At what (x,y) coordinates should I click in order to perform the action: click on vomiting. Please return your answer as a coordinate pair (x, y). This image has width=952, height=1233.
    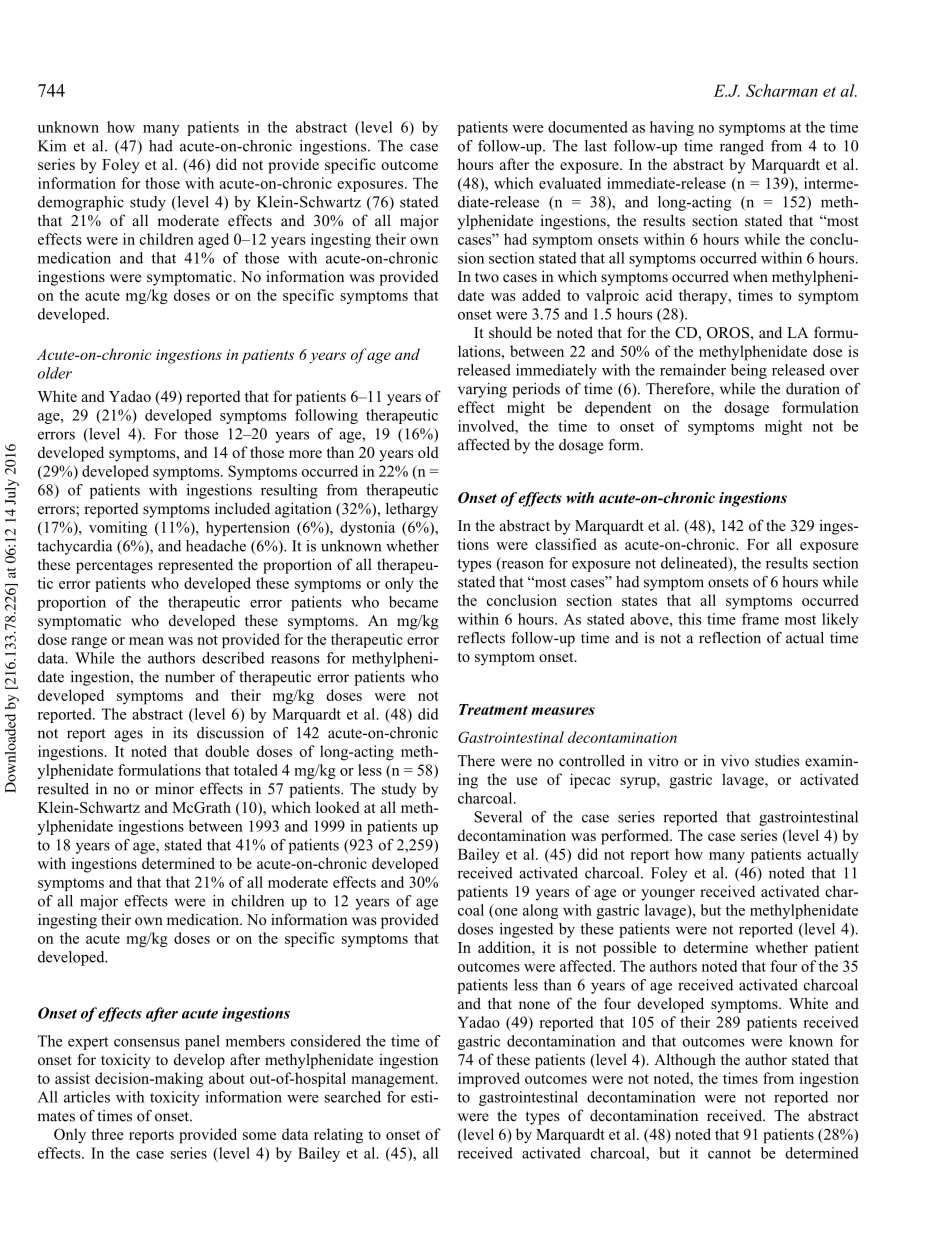
    Looking at the image, I should click on (118, 528).
